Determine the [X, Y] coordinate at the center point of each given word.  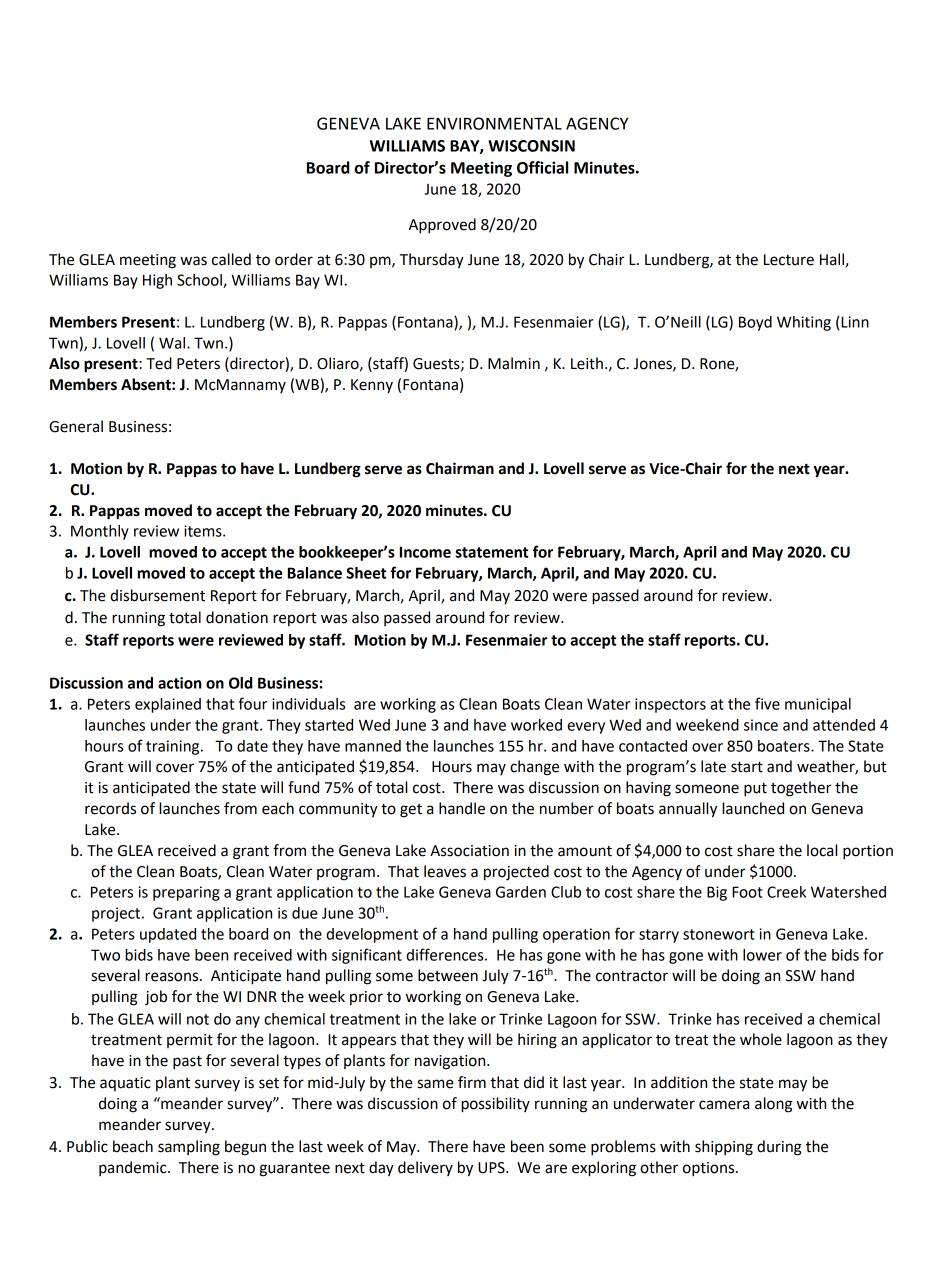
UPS [492, 1168]
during [779, 1148]
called [231, 259]
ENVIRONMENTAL [494, 123]
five [767, 703]
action [180, 683]
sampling [189, 1148]
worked [536, 725]
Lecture [789, 260]
